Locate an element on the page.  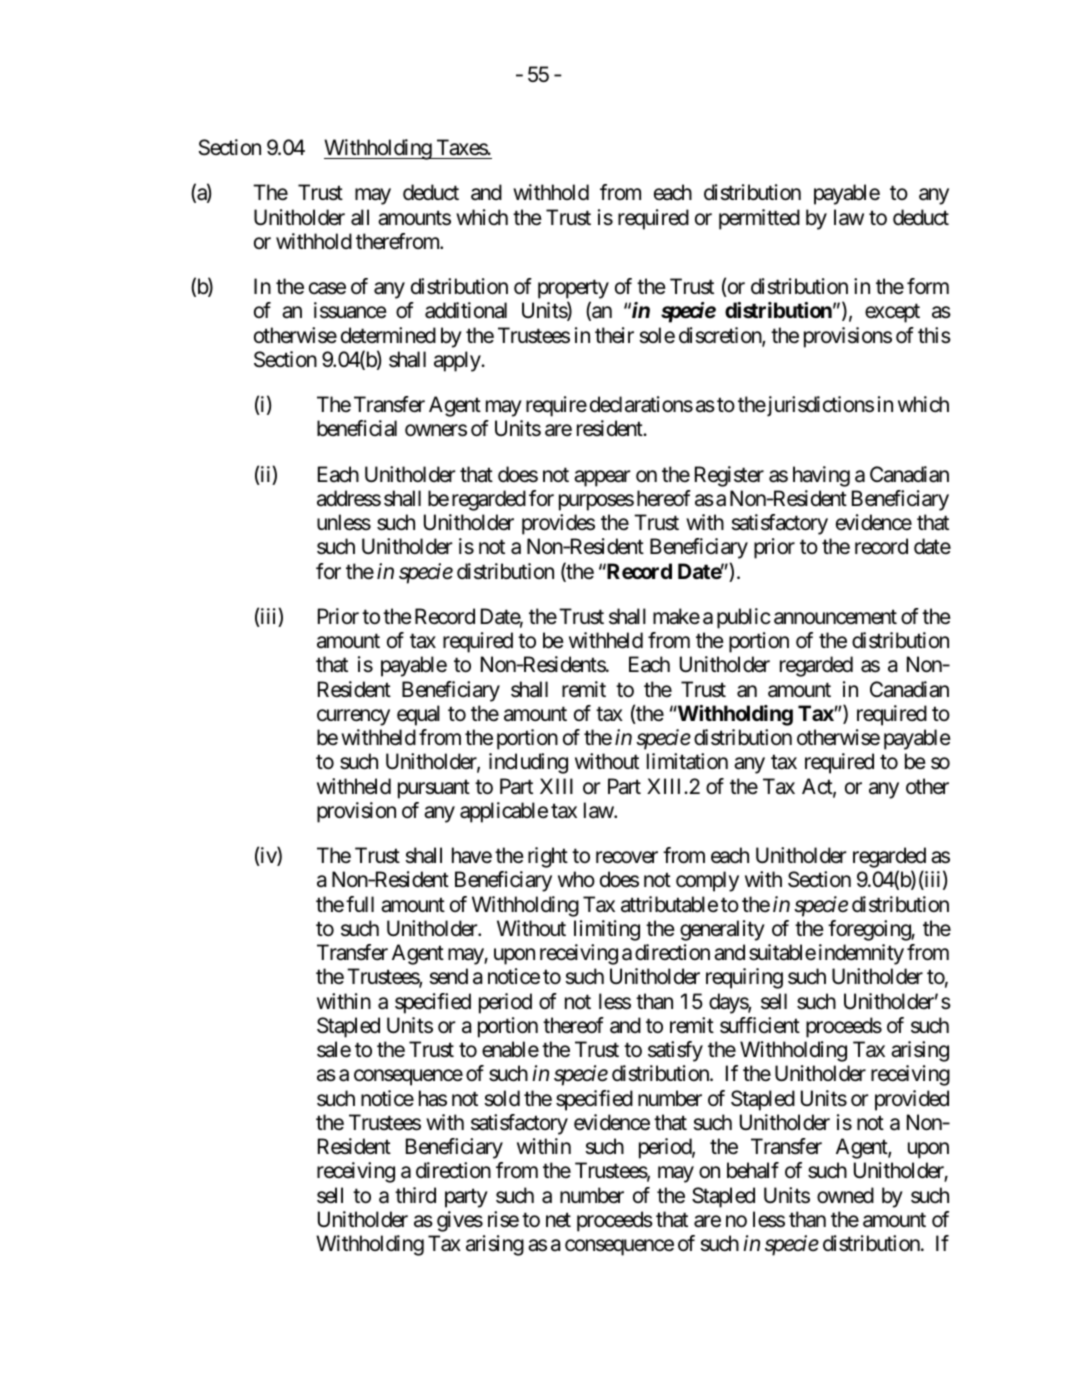
except is located at coordinates (892, 313).
